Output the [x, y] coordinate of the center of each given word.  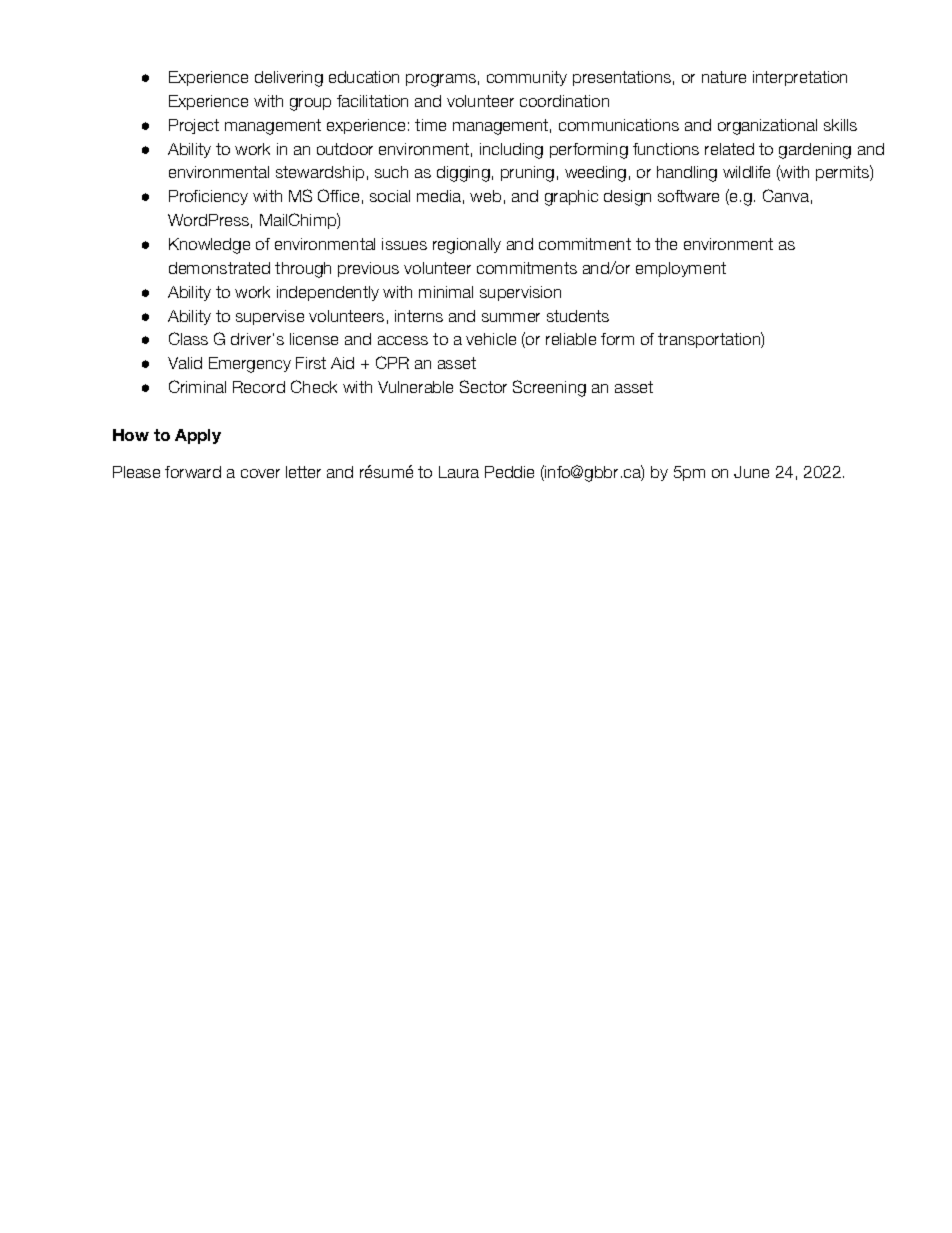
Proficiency [208, 197]
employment [681, 269]
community [527, 78]
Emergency [250, 365]
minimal [446, 292]
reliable [571, 339]
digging [463, 174]
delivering [289, 79]
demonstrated [219, 268]
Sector [483, 386]
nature [724, 77]
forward [193, 472]
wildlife [746, 172]
